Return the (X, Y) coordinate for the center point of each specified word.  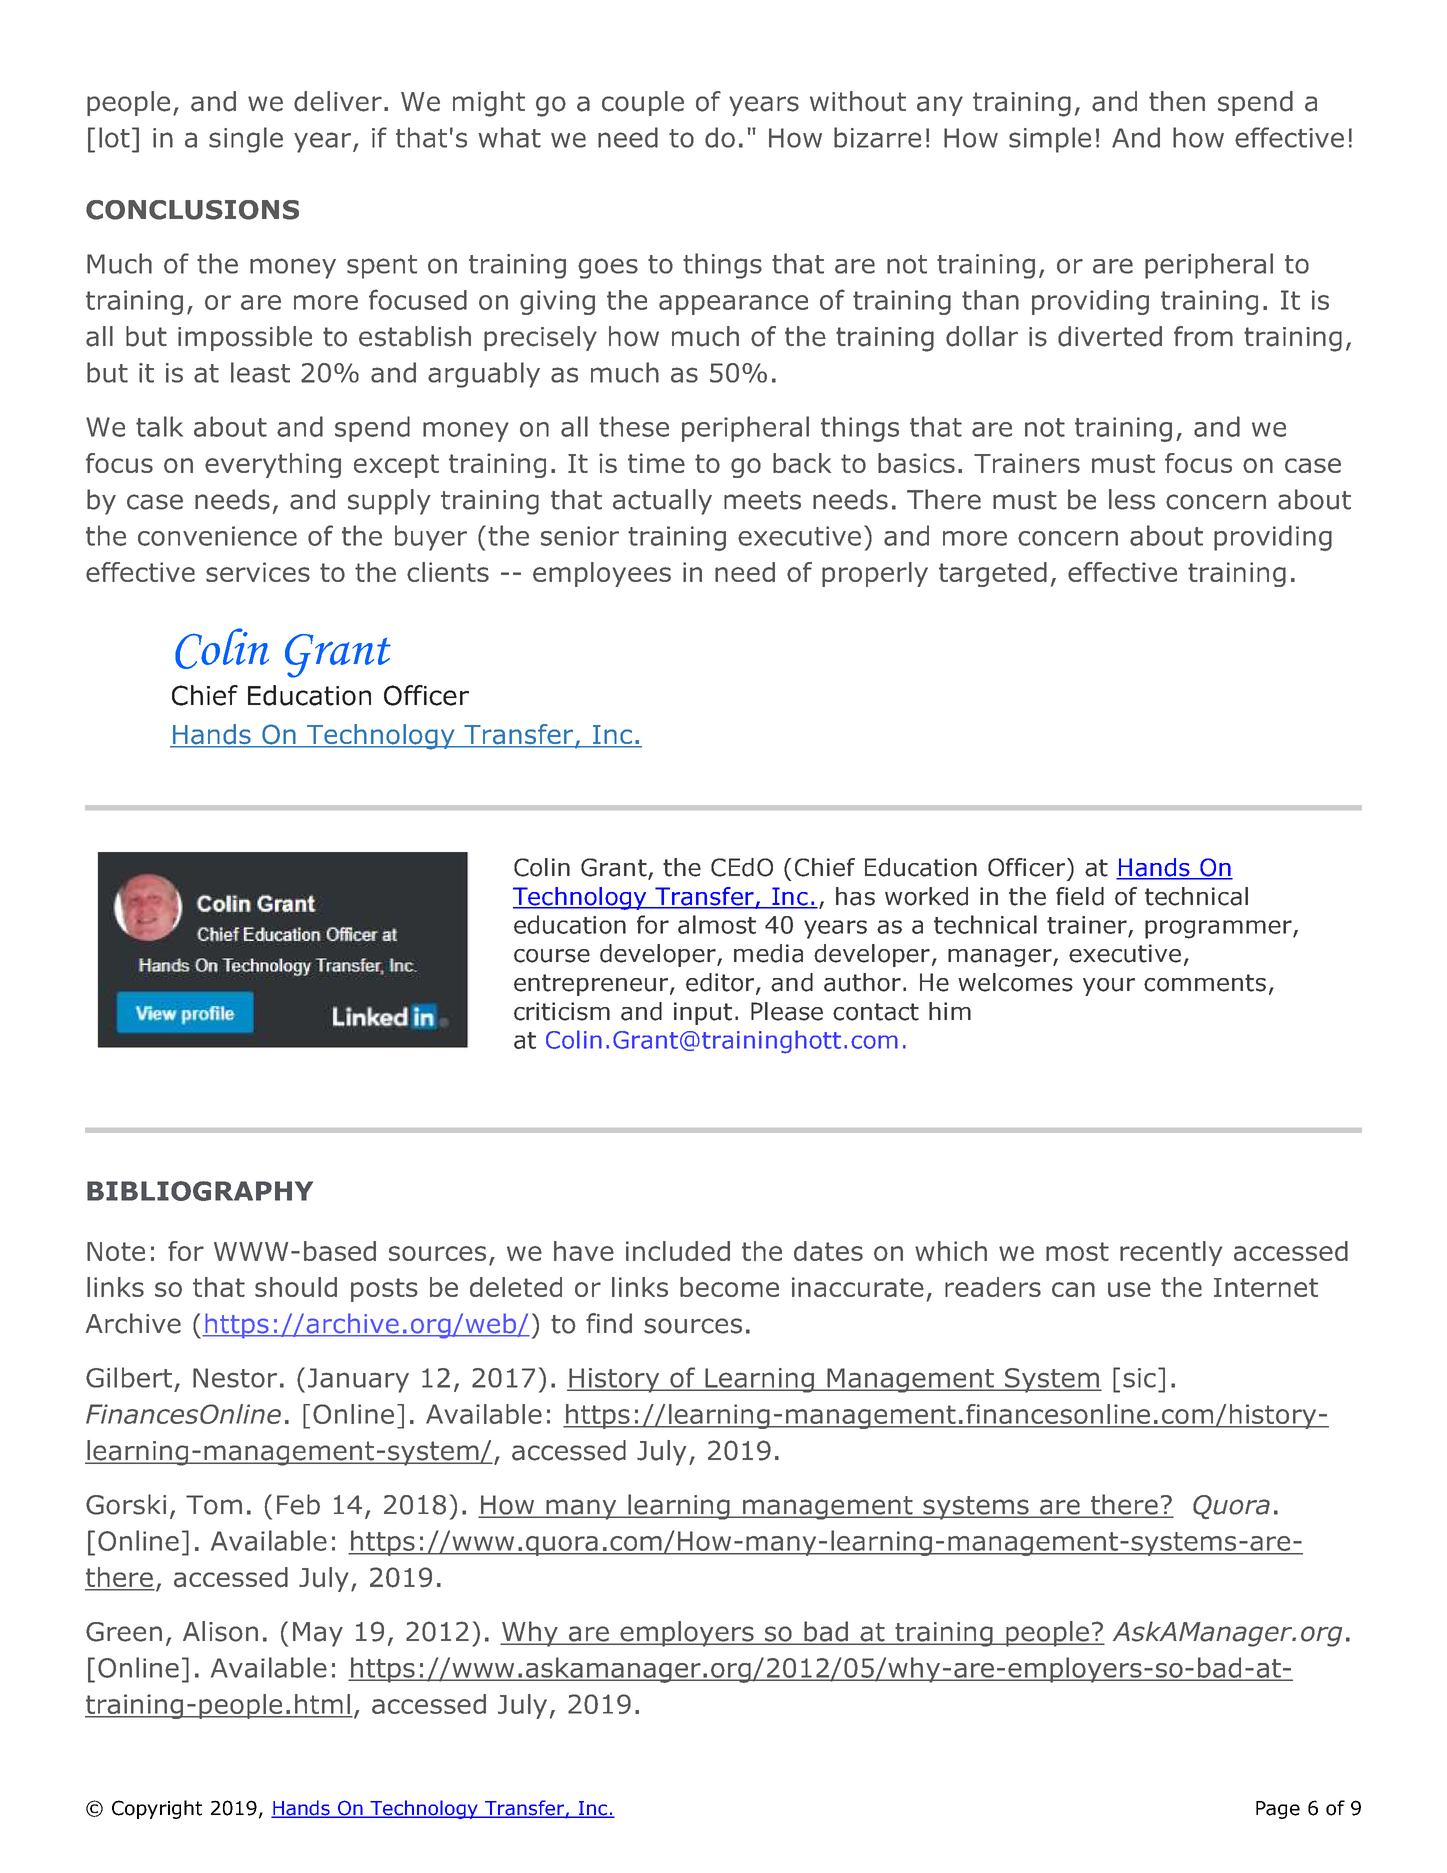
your (1109, 987)
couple (643, 103)
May (318, 1634)
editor (721, 983)
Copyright (157, 1809)
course (552, 956)
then (1177, 101)
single (246, 140)
